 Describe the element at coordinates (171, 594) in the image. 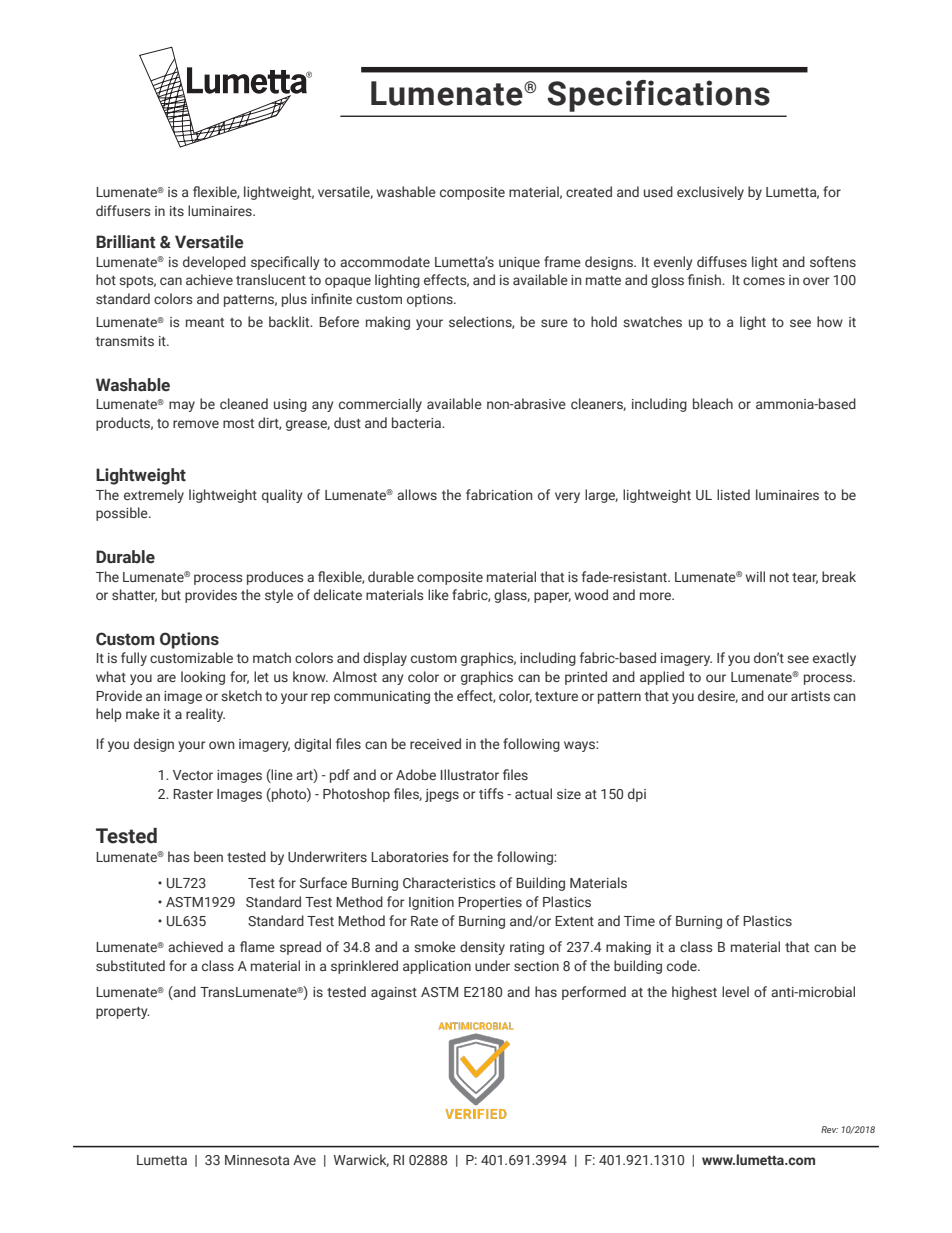

I see `but` at that location.
